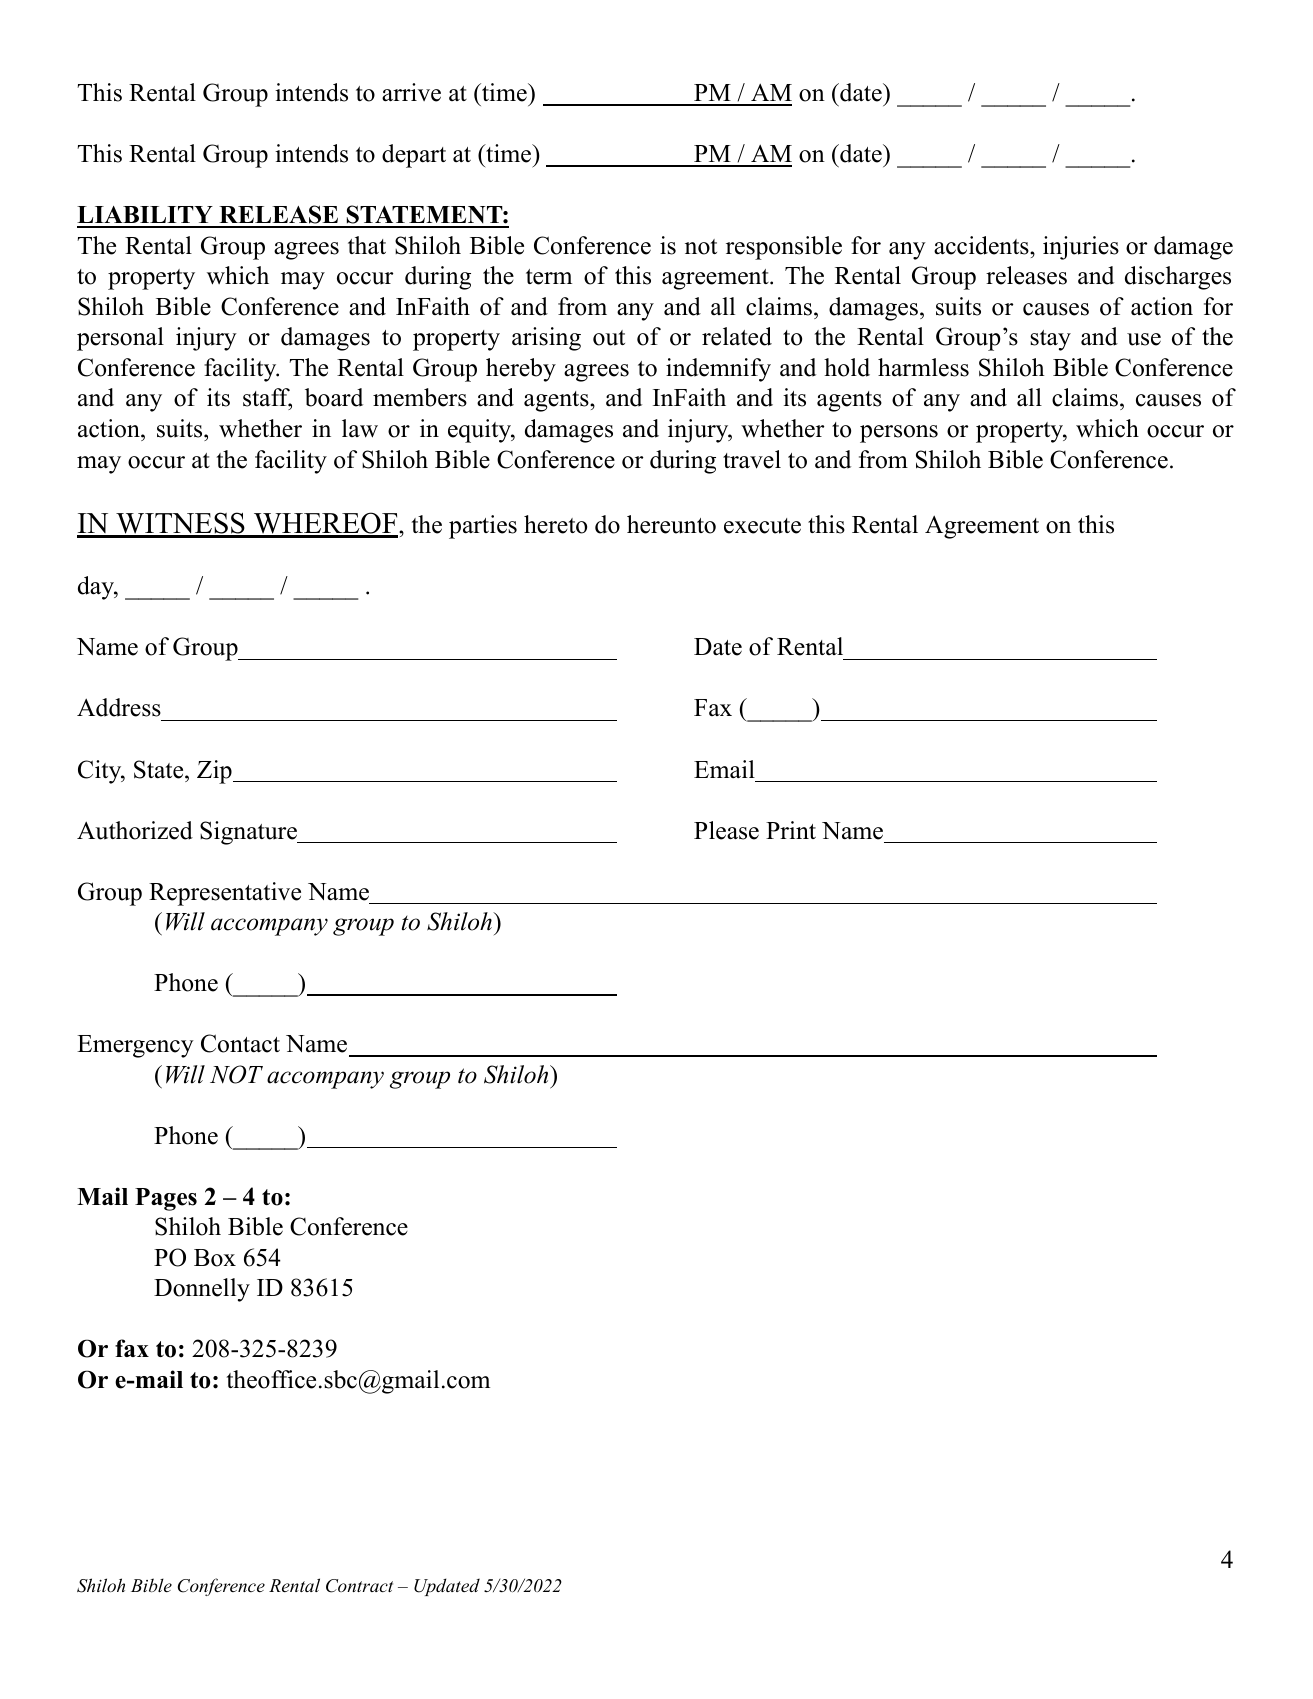  What do you see at coordinates (899, 434) in the document?
I see `persons` at bounding box center [899, 434].
